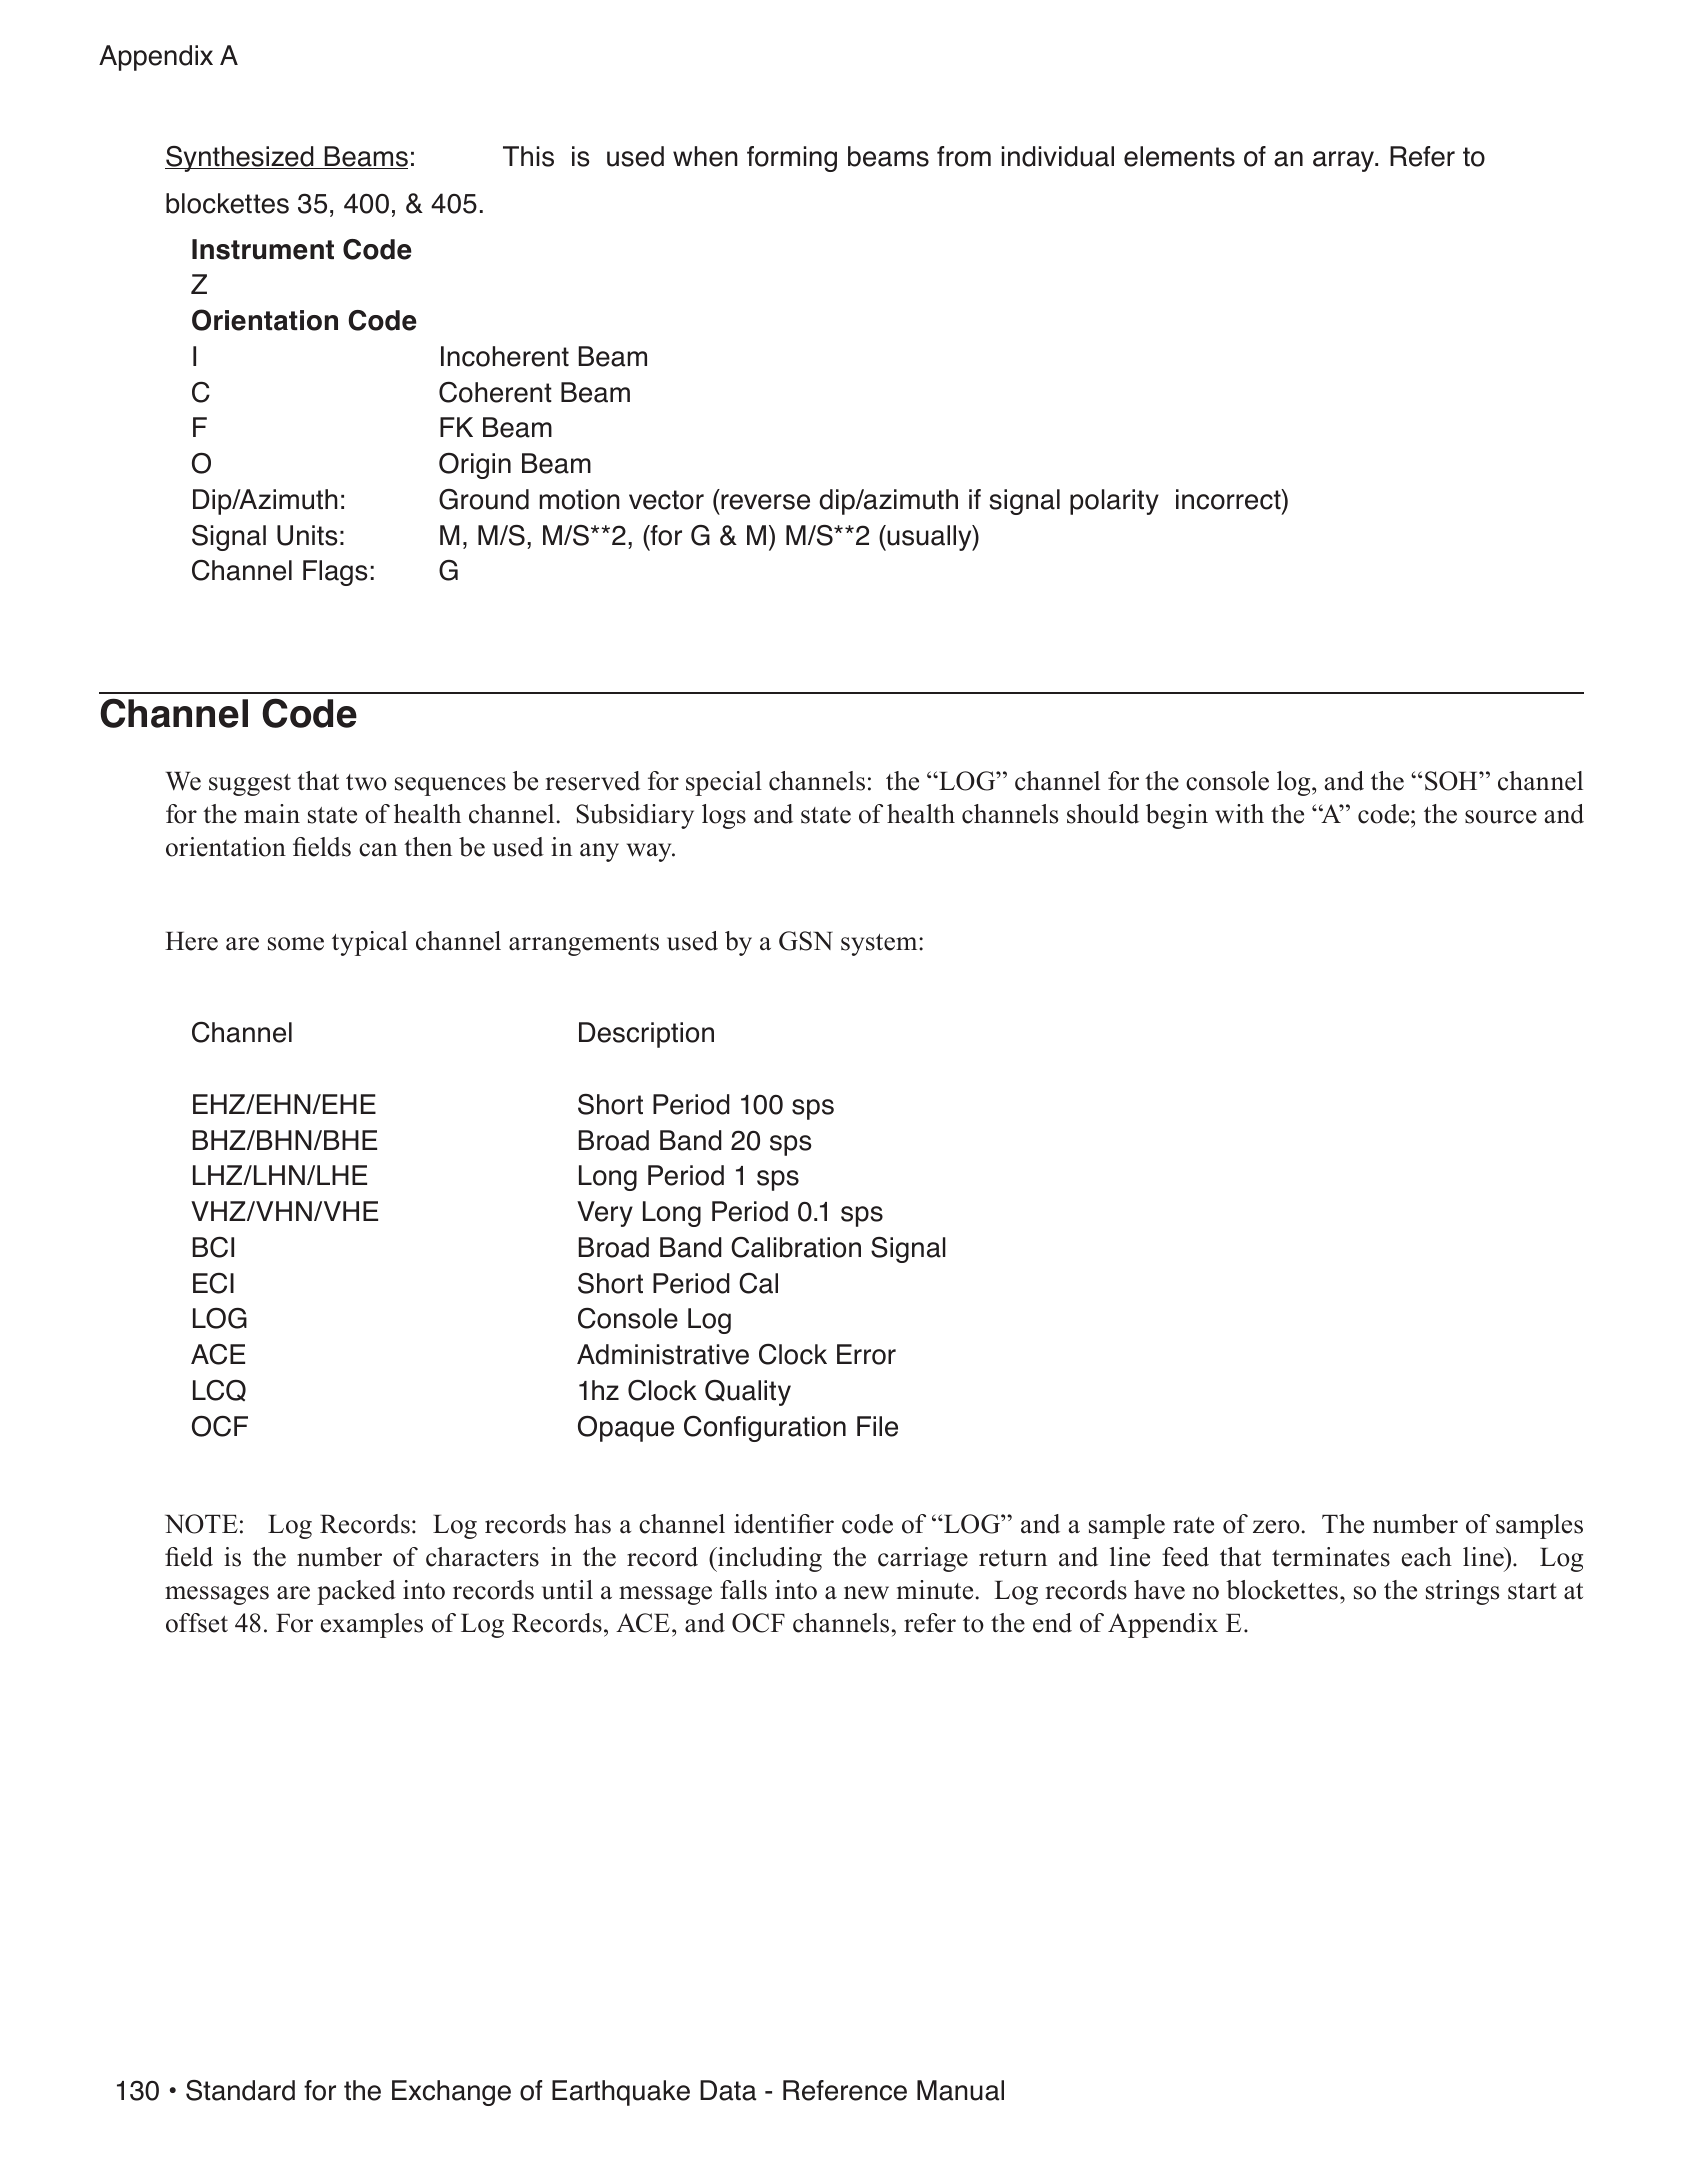 This page has width=1683, height=2178. Describe the element at coordinates (451, 2093) in the page. I see `Exchange` at that location.
